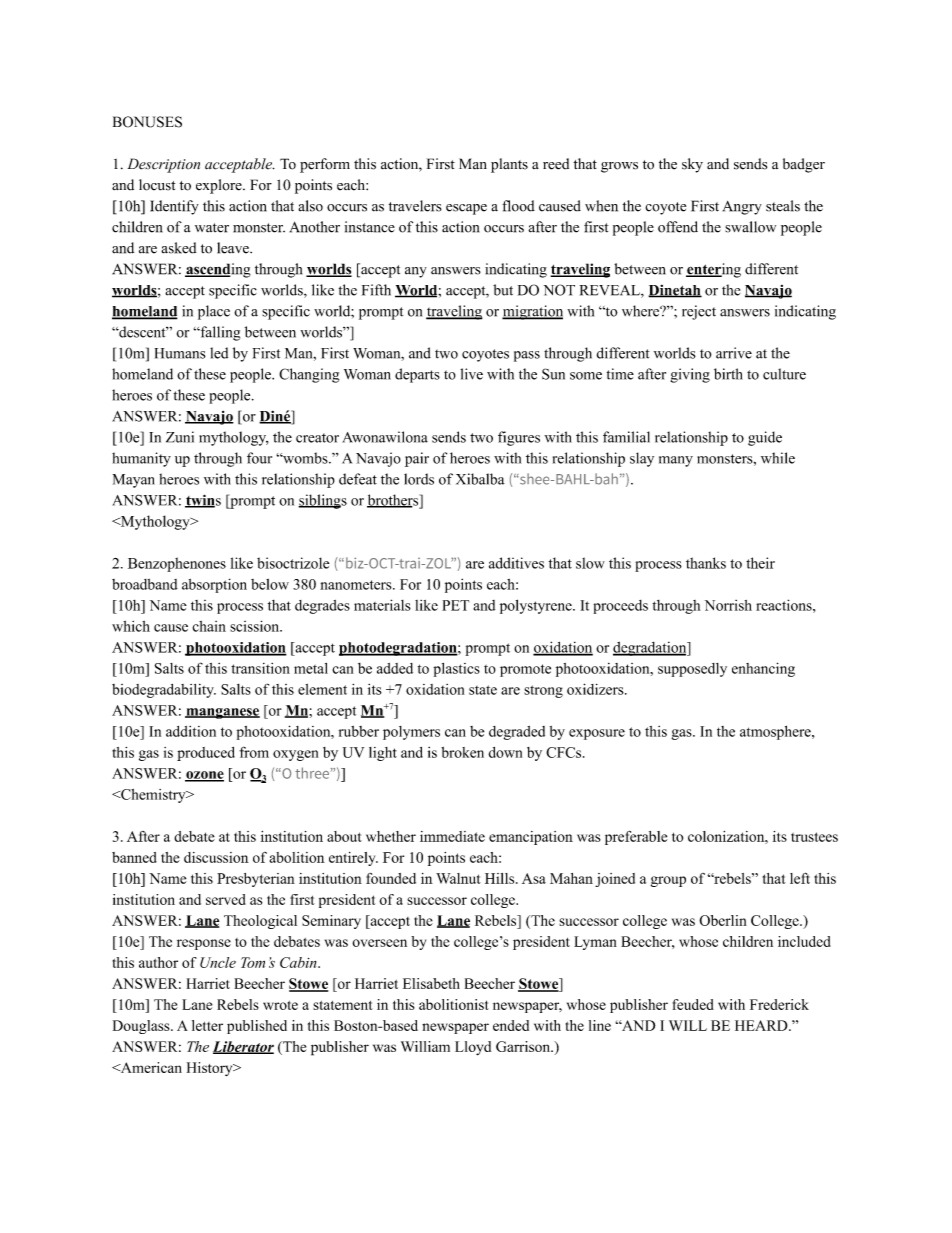 This page has height=1233, width=952. What do you see at coordinates (220, 186) in the page?
I see `explore` at bounding box center [220, 186].
